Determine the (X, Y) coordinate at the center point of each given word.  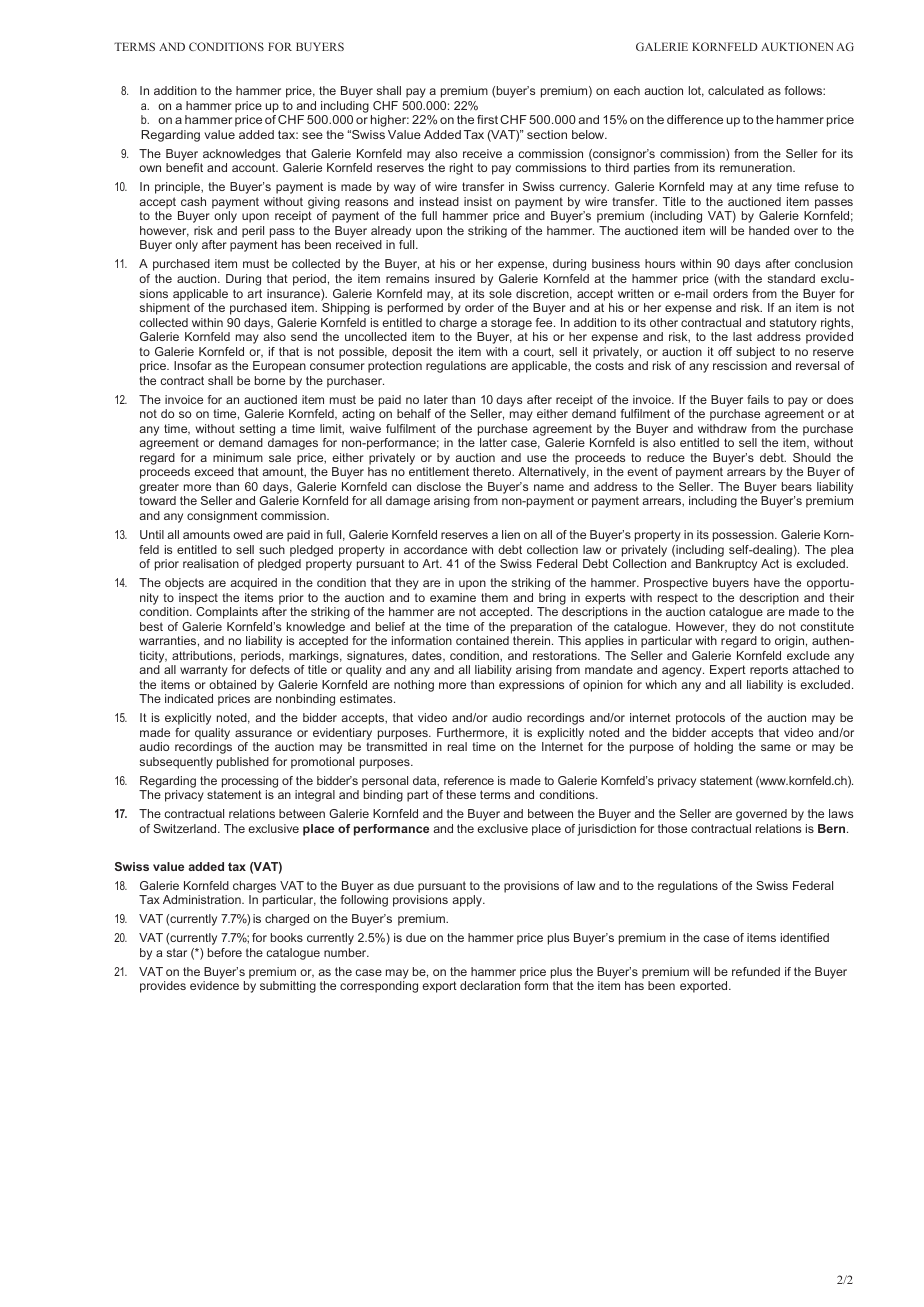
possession (744, 536)
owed (247, 534)
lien (511, 534)
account (255, 167)
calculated (736, 90)
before (225, 952)
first (487, 119)
